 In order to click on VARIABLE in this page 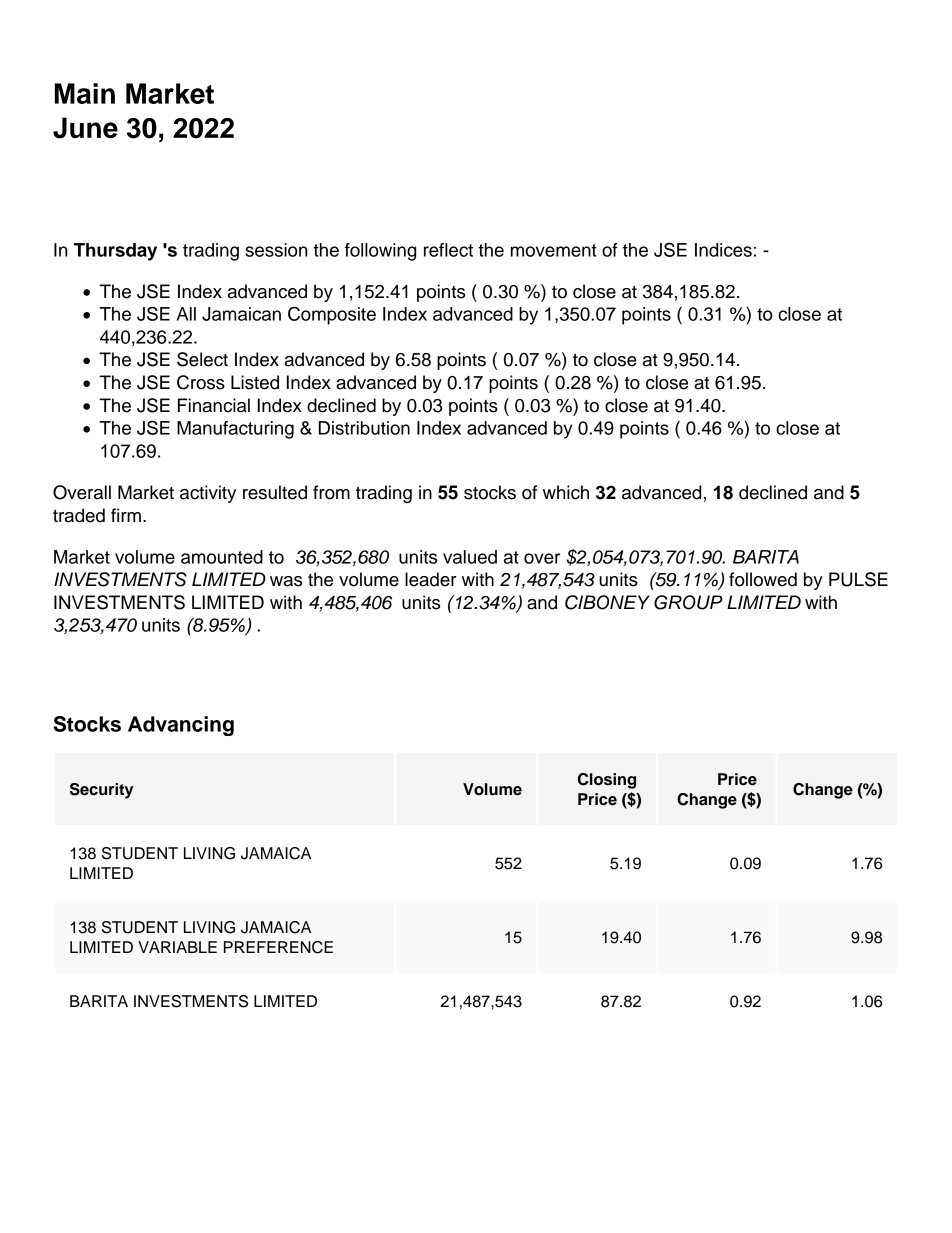, I will do `click(177, 947)`.
